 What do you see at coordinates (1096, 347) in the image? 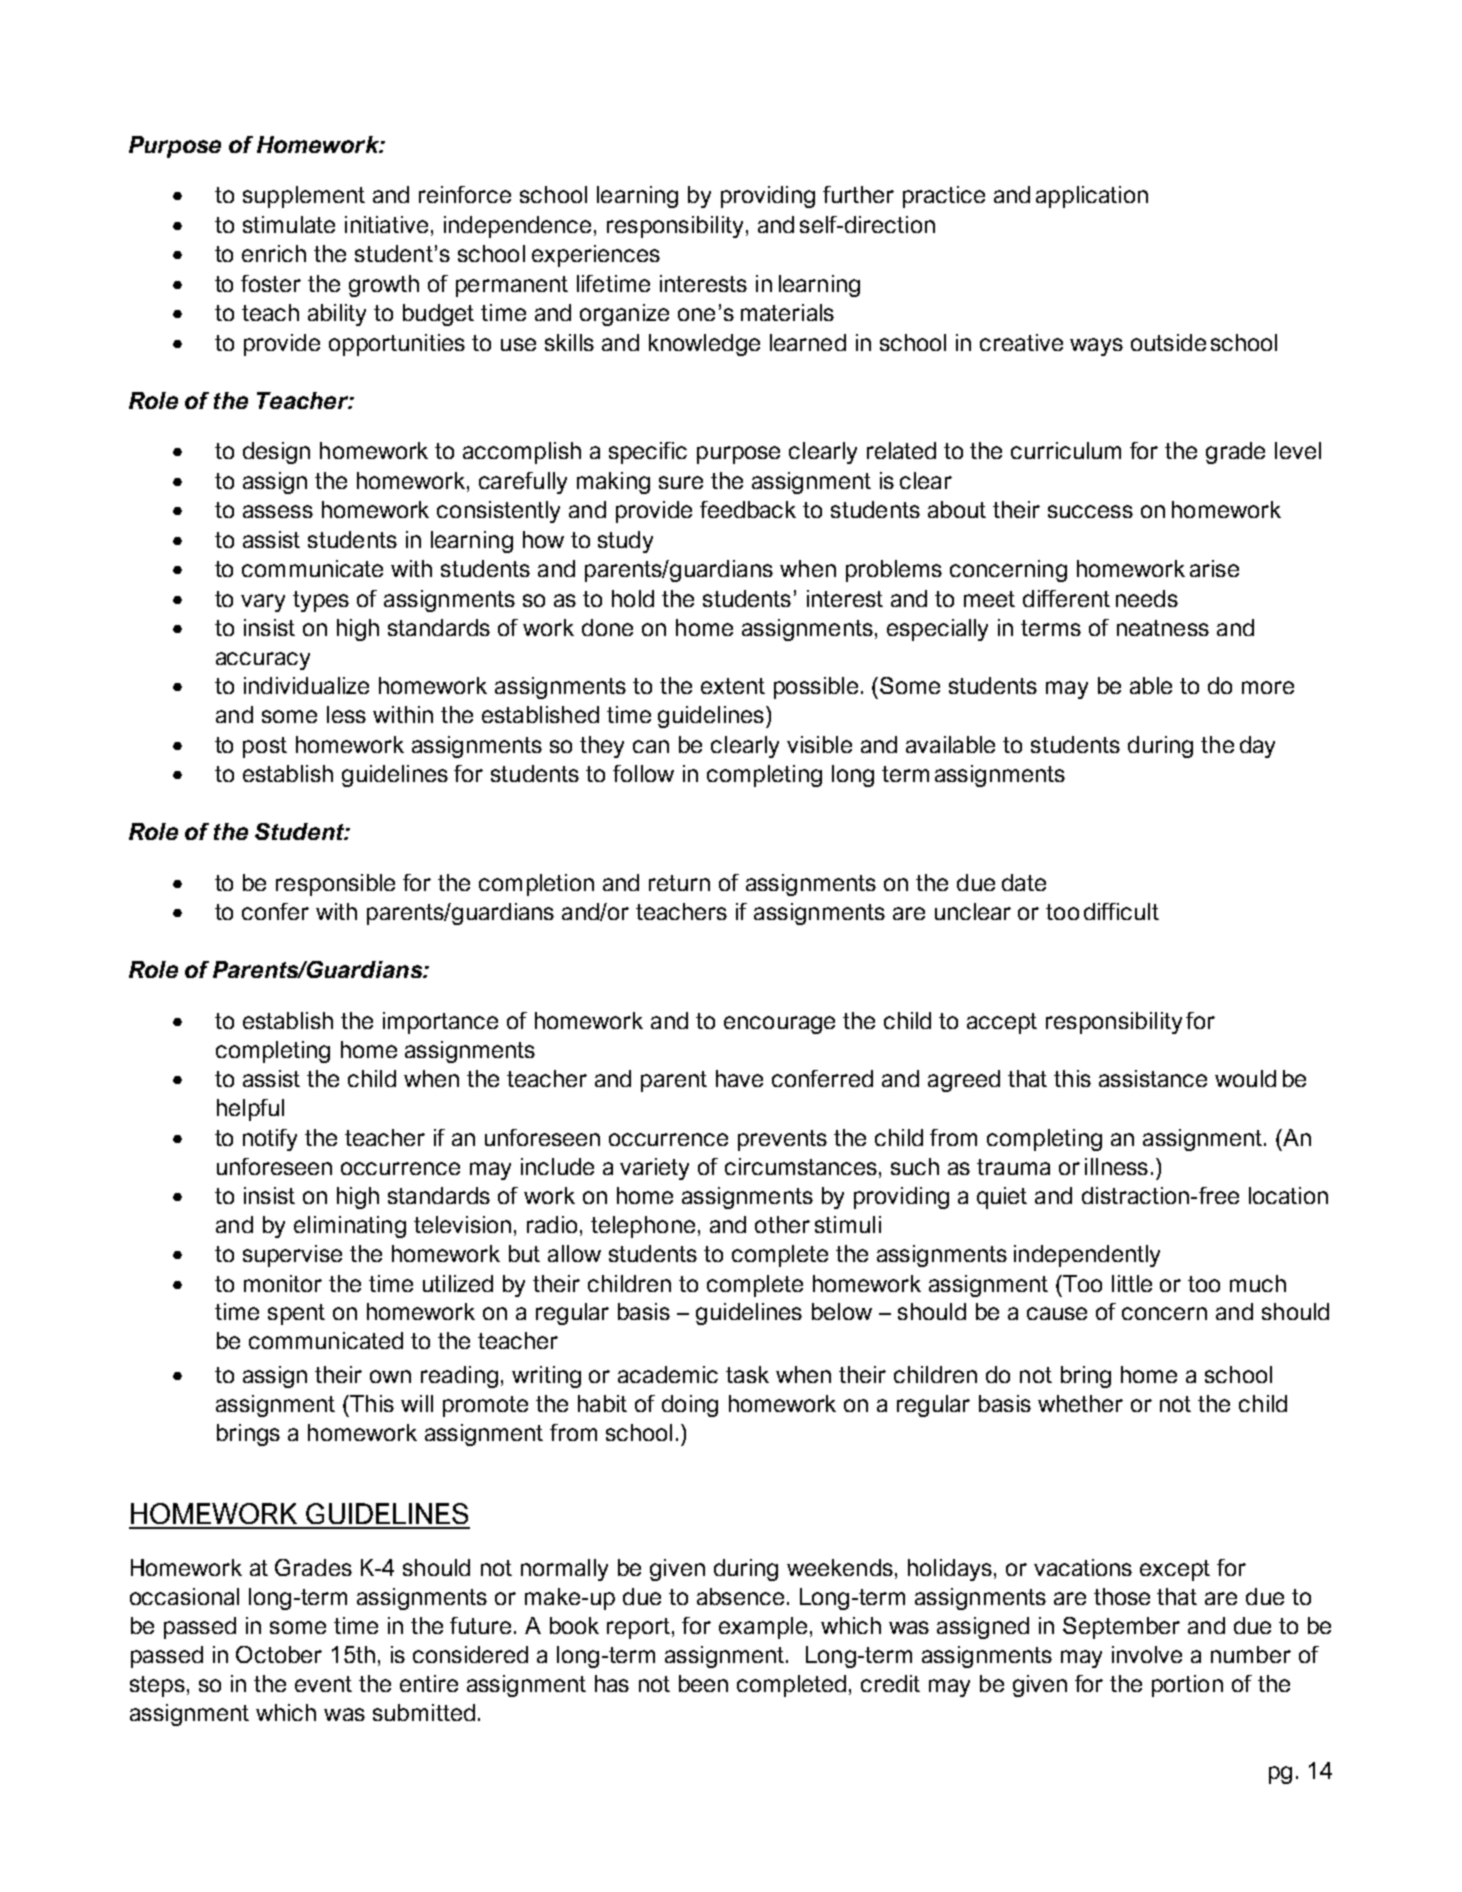
I see `ways` at bounding box center [1096, 347].
